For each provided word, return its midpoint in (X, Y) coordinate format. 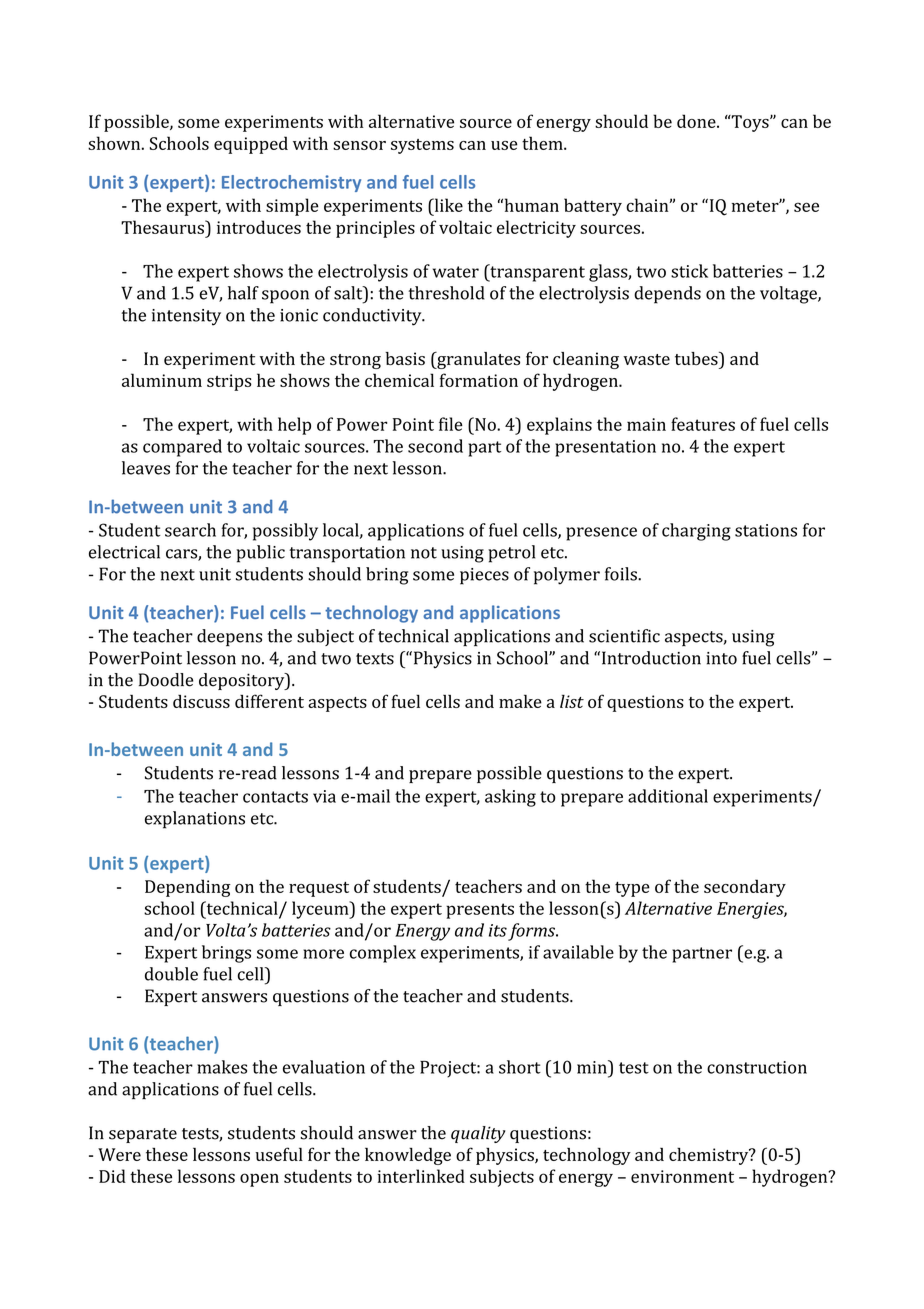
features (703, 424)
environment (682, 1176)
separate (143, 1135)
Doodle (166, 680)
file (451, 424)
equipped (251, 145)
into (721, 658)
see (806, 207)
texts (375, 659)
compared (182, 448)
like (447, 205)
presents (480, 911)
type (632, 889)
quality (478, 1134)
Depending (188, 888)
